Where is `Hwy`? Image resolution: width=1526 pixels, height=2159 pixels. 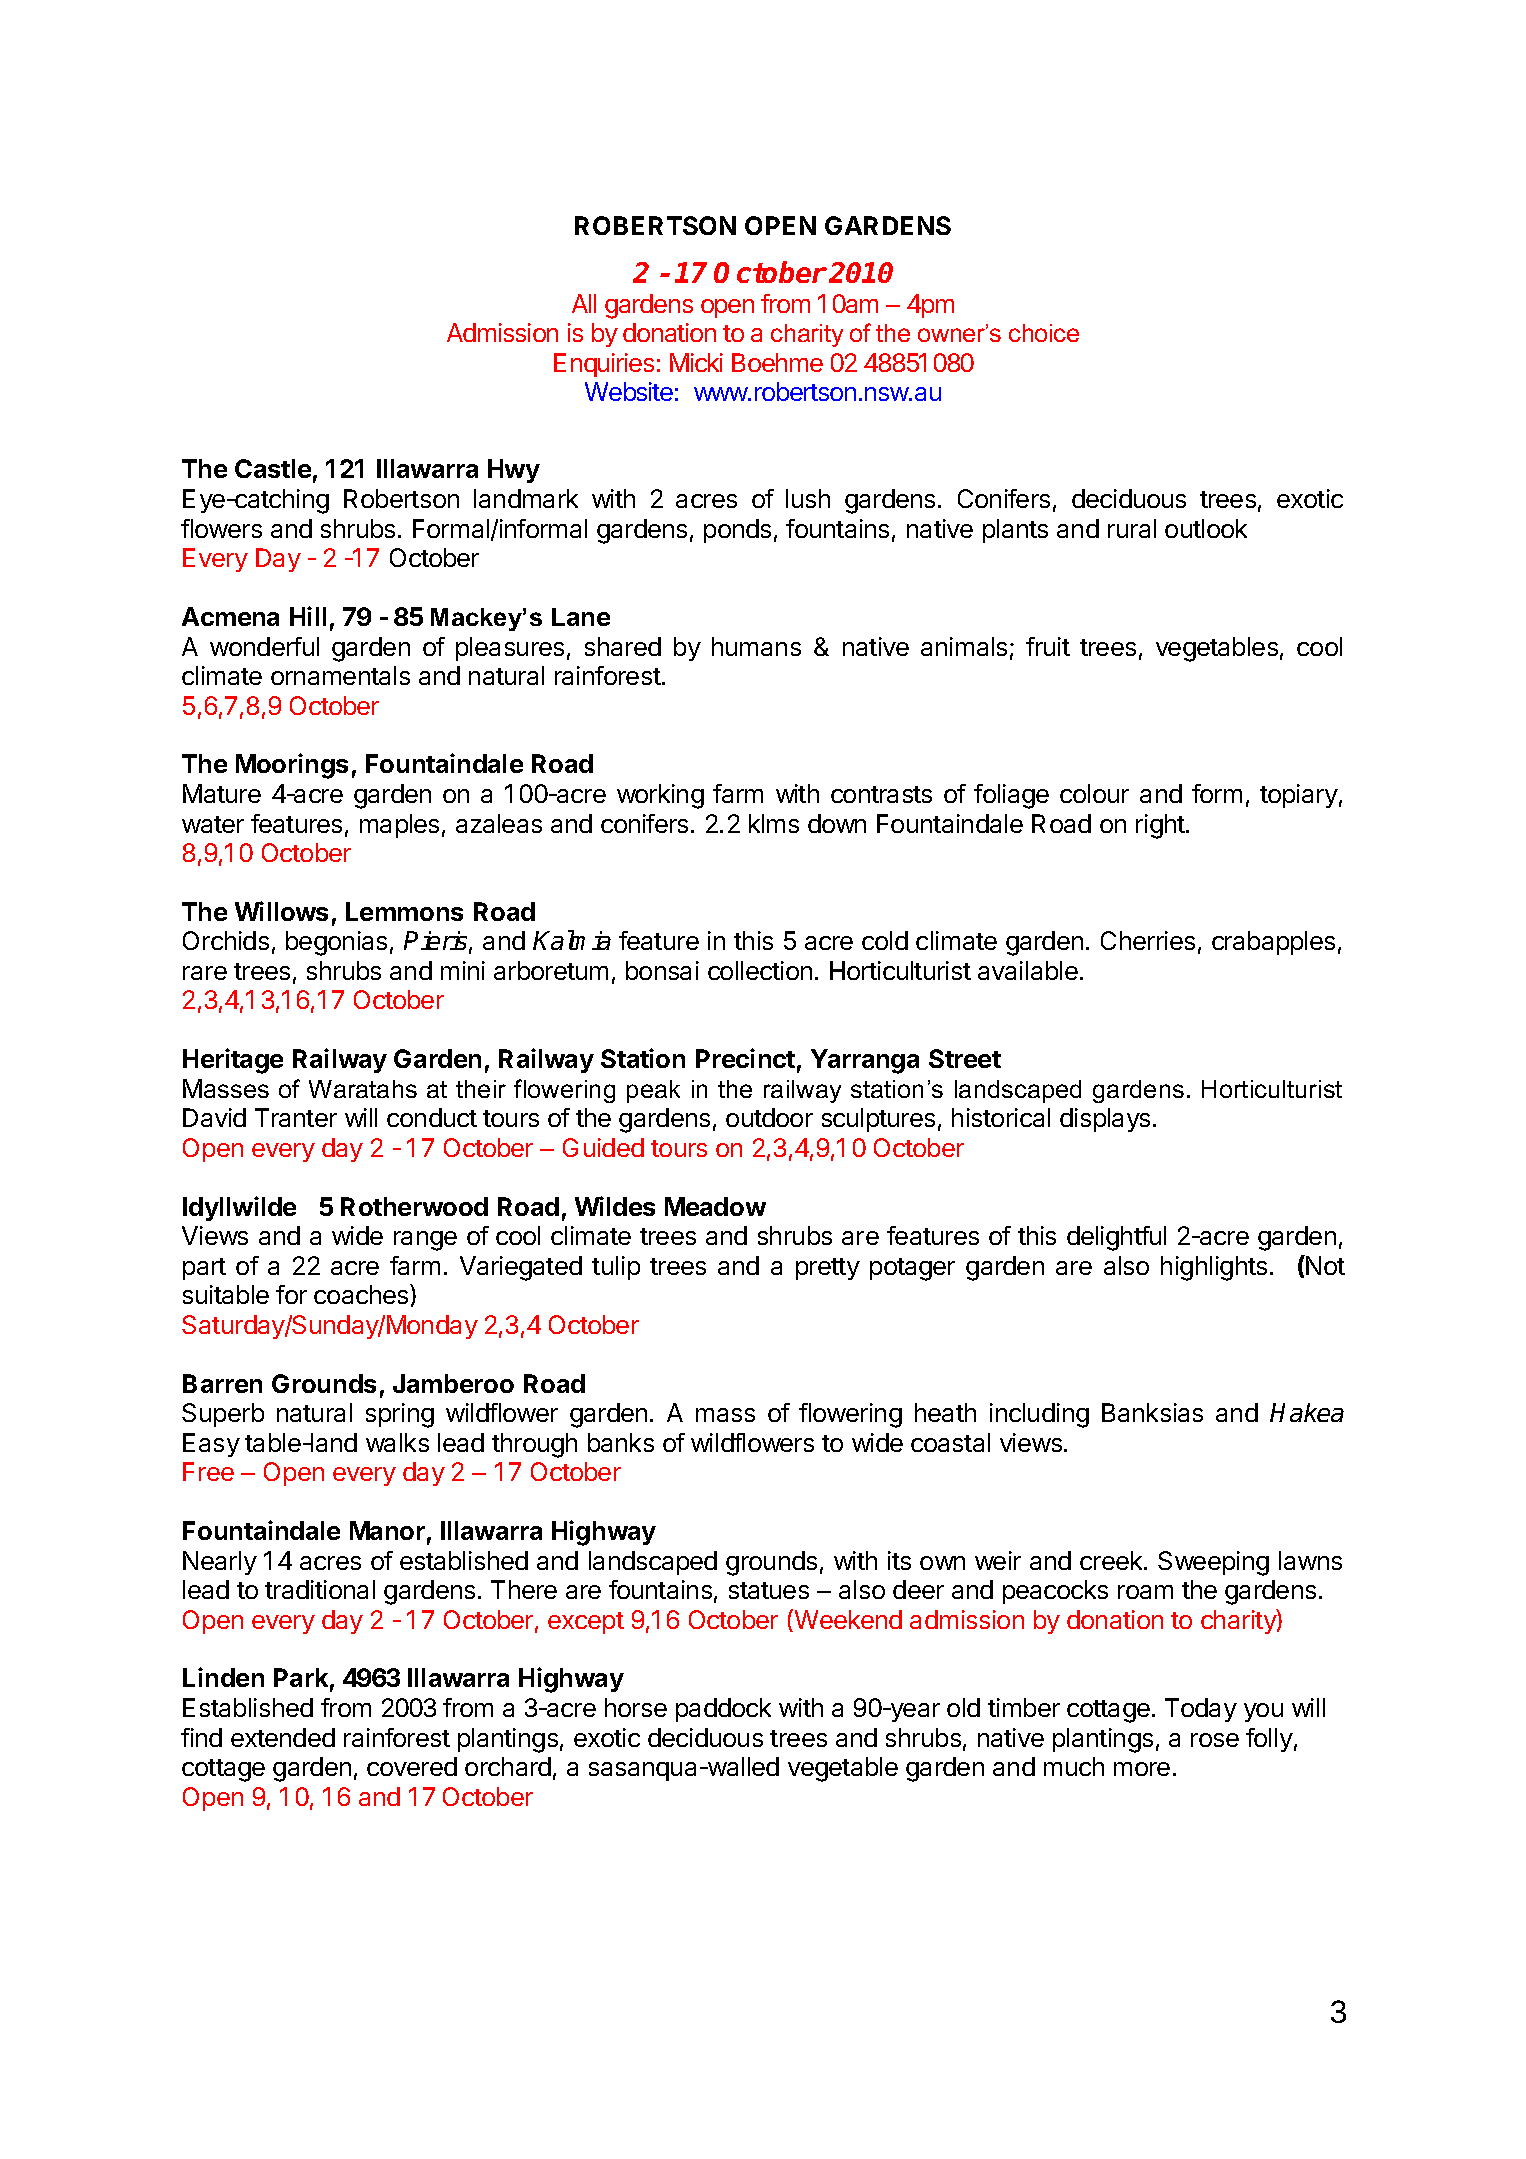
Hwy is located at coordinates (514, 471).
